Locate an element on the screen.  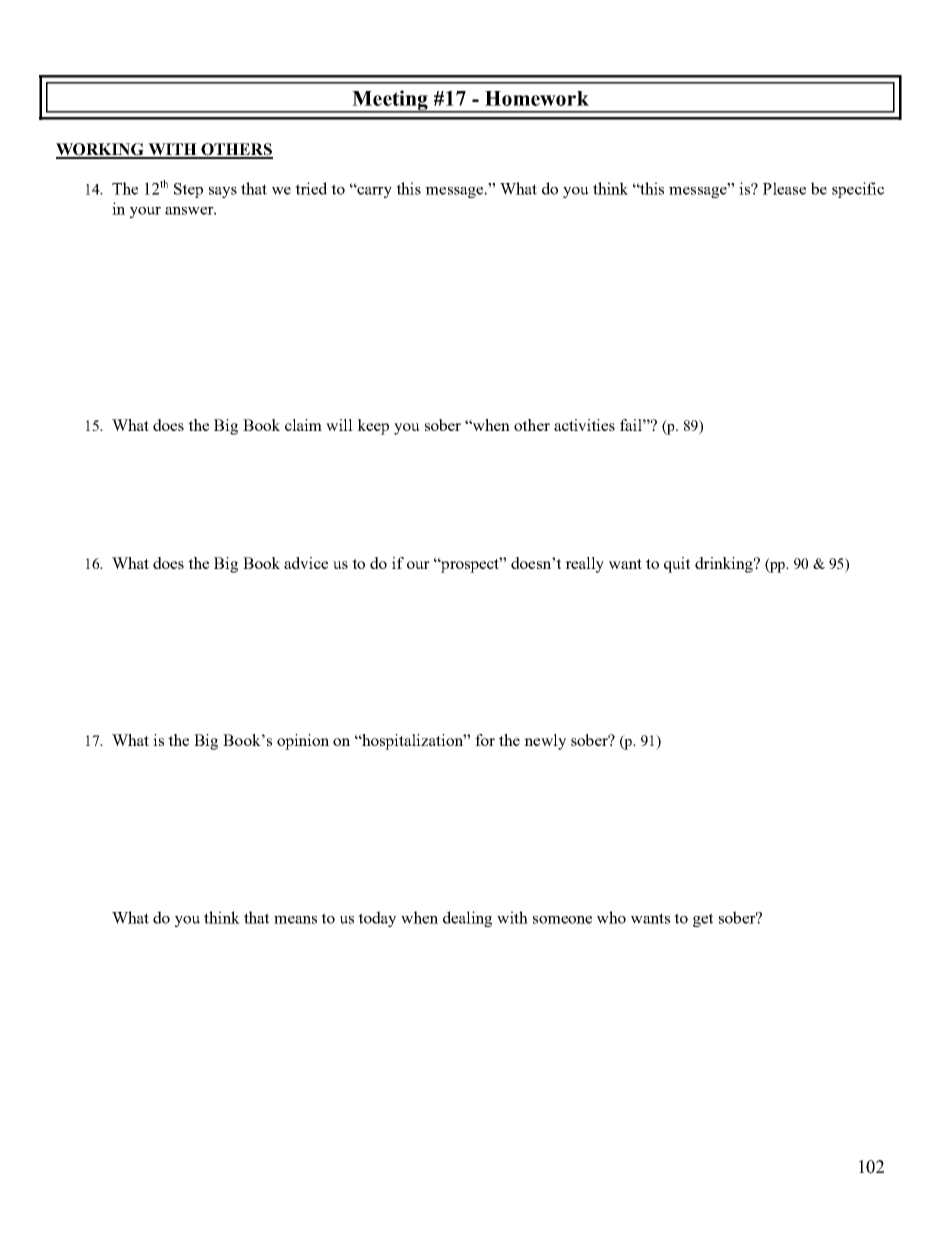
WORKING is located at coordinates (101, 150).
